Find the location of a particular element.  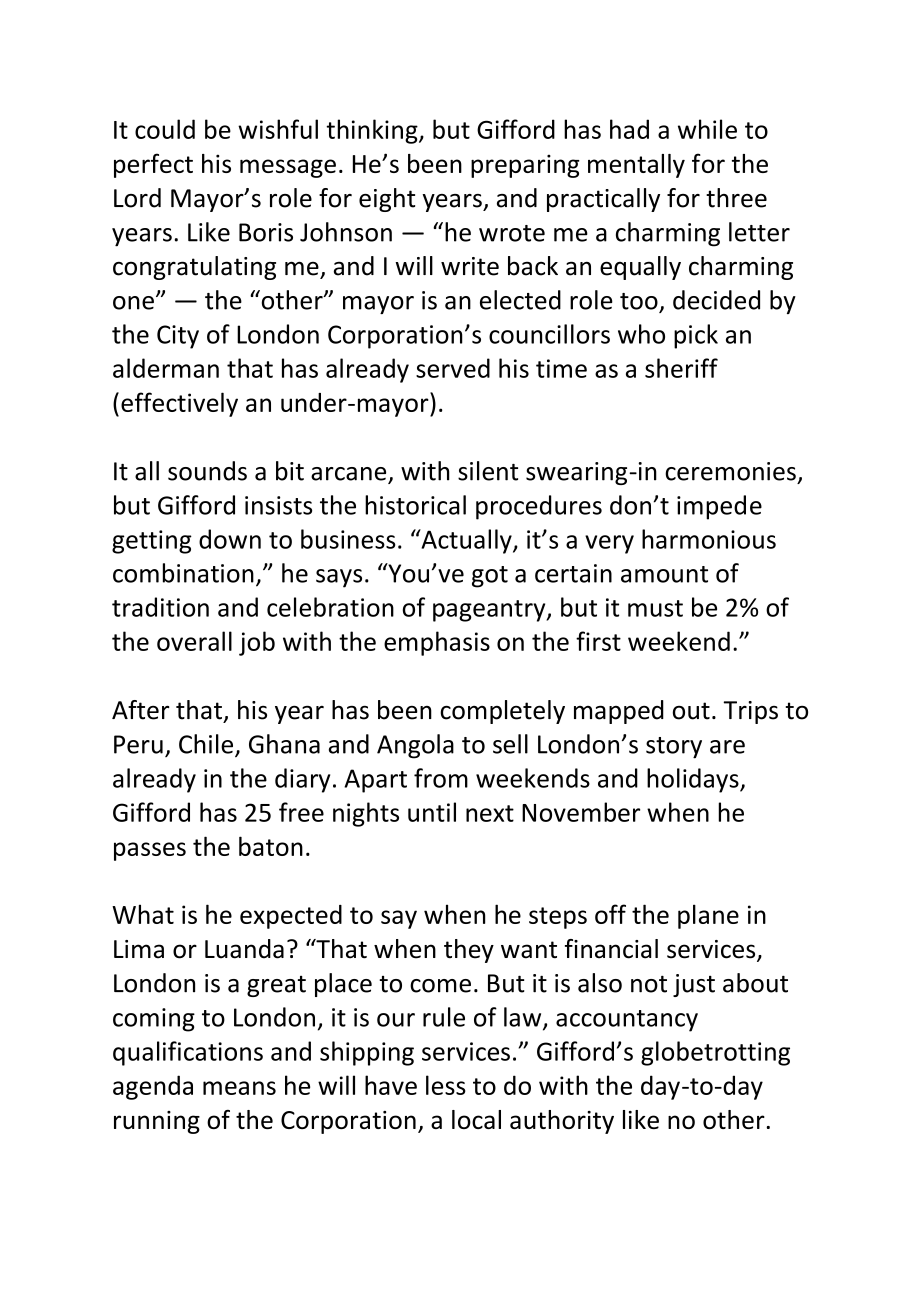

served is located at coordinates (453, 368).
